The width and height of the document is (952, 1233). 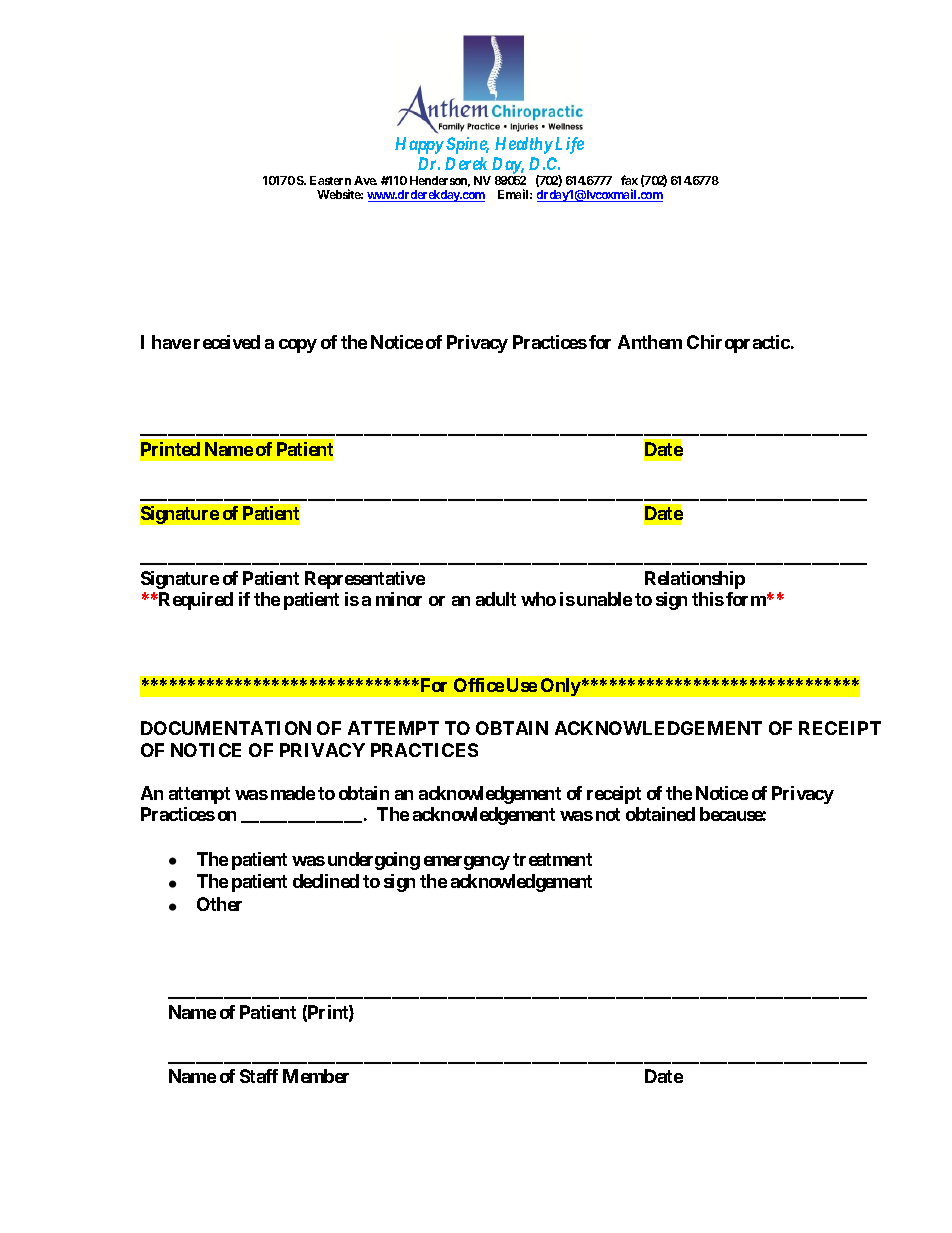 I want to click on treatment, so click(x=552, y=859).
